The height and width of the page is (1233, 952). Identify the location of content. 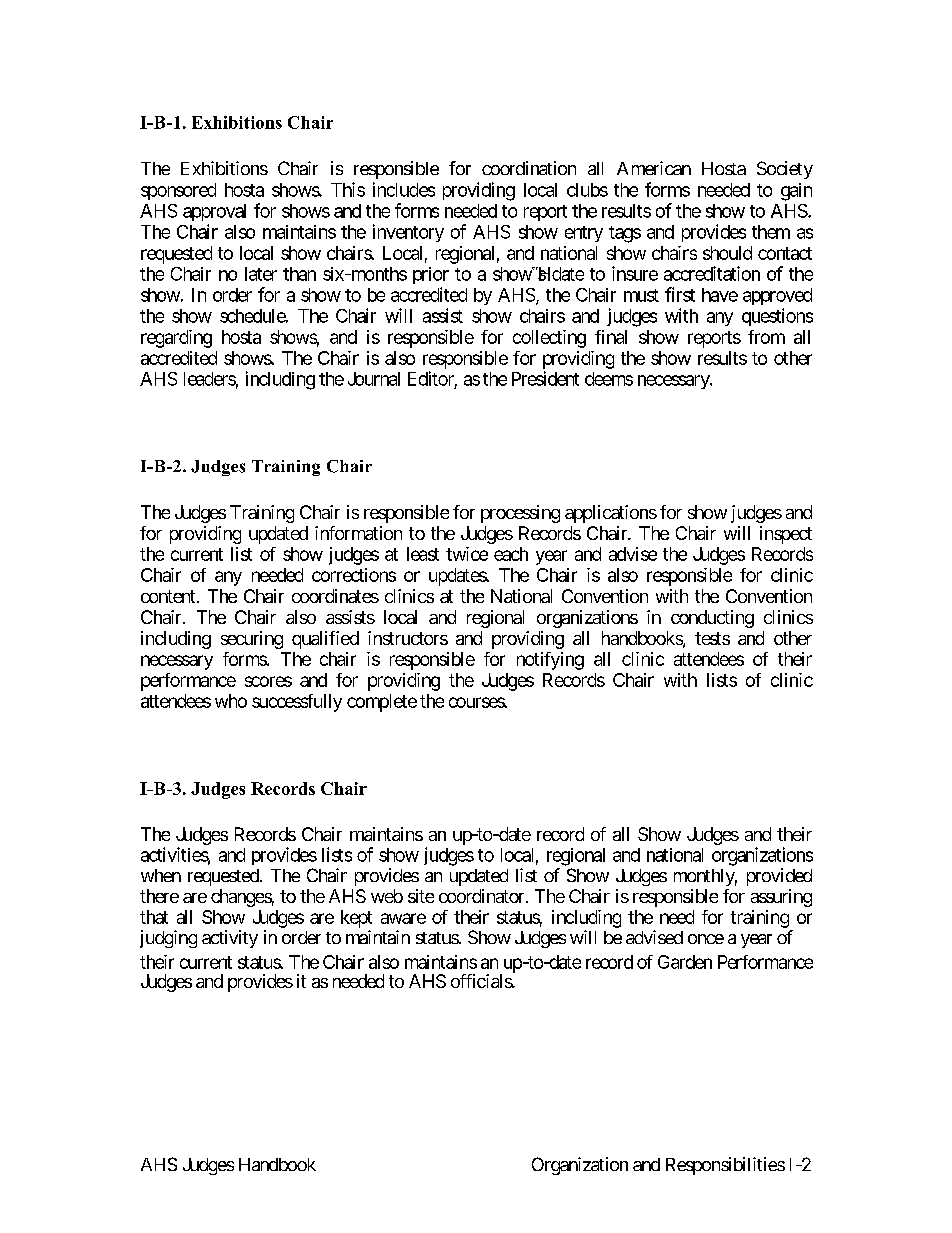
(168, 596).
